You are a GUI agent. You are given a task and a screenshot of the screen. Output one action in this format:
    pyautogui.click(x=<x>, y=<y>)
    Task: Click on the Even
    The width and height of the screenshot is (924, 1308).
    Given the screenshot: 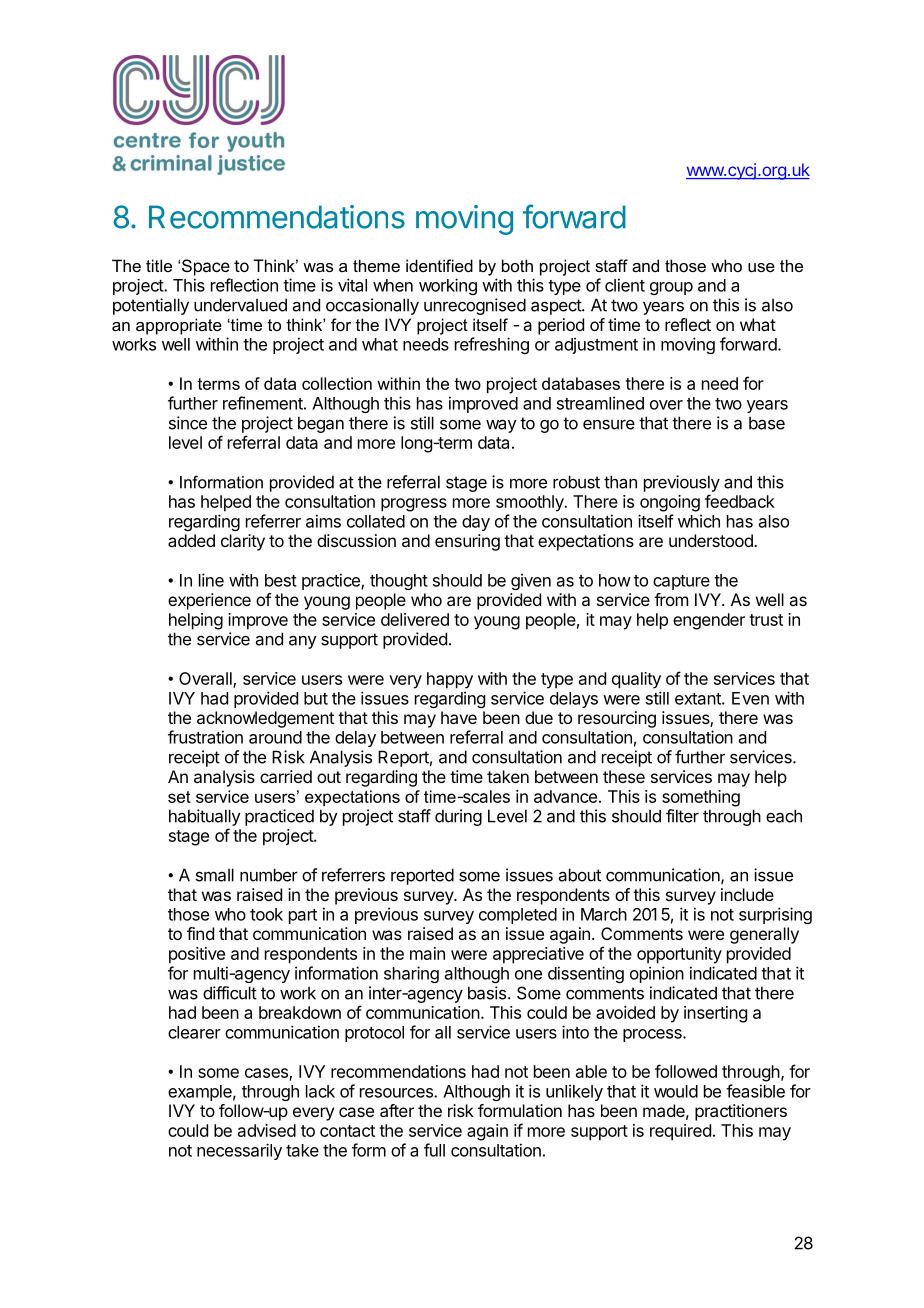 What is the action you would take?
    pyautogui.click(x=750, y=698)
